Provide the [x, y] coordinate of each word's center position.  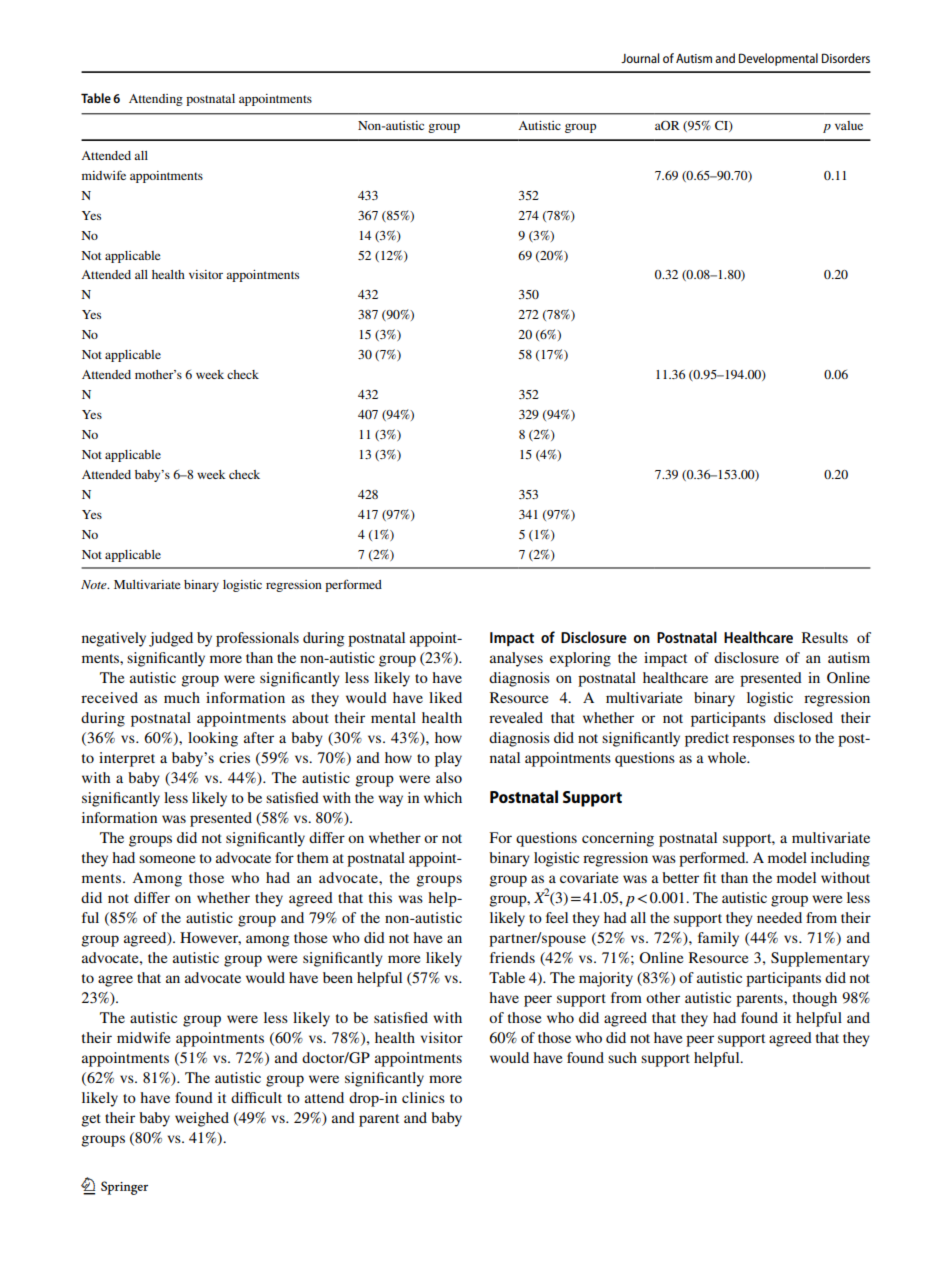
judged [171, 639]
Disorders [846, 58]
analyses [516, 659]
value [849, 125]
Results [825, 637]
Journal [640, 58]
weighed [202, 1119]
